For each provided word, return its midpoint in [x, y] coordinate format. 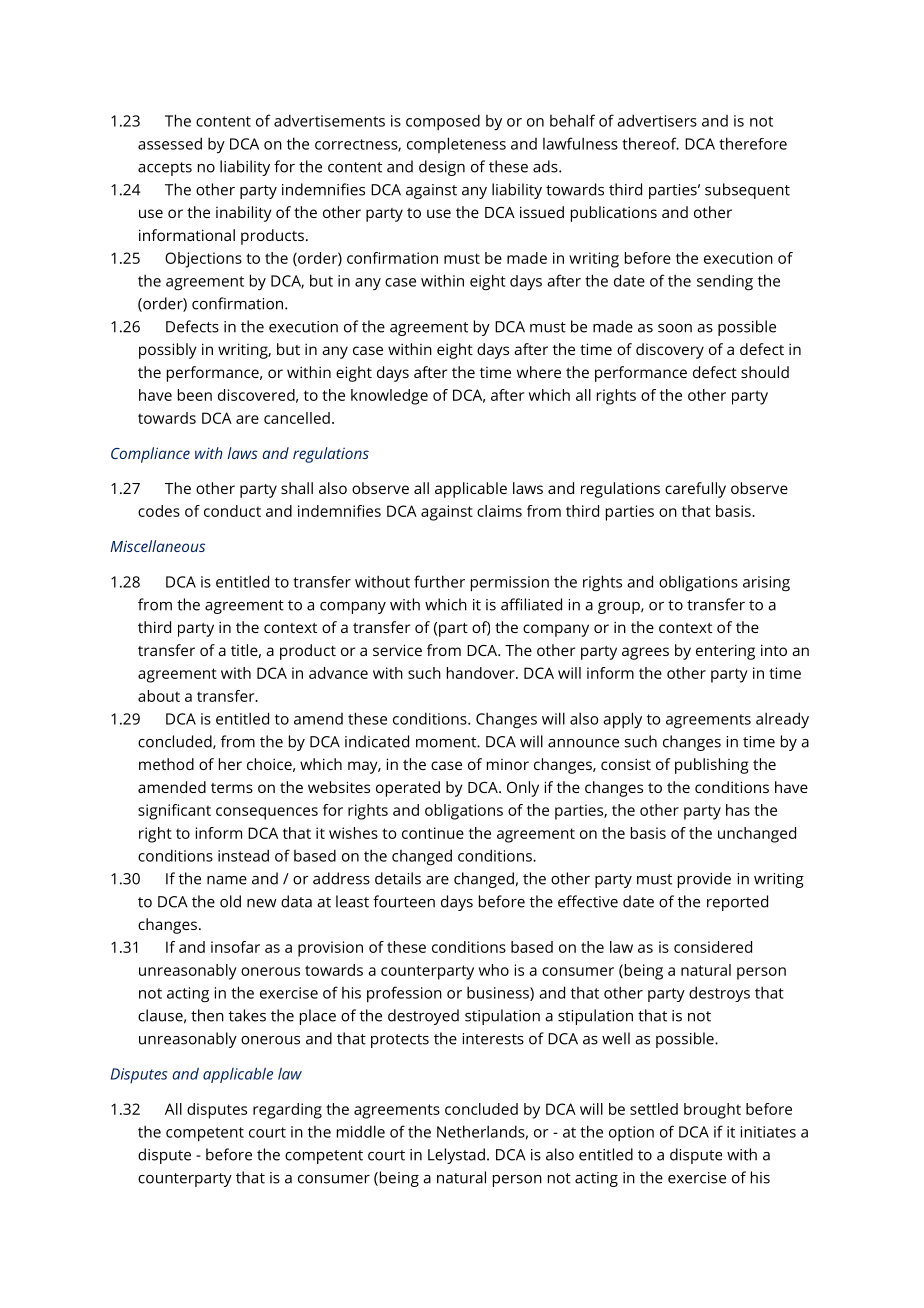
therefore [753, 143]
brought [712, 1111]
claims [499, 511]
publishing [711, 766]
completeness [456, 145]
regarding [287, 1111]
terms [232, 788]
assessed [170, 143]
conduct [232, 511]
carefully [695, 490]
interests [493, 1039]
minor [508, 764]
